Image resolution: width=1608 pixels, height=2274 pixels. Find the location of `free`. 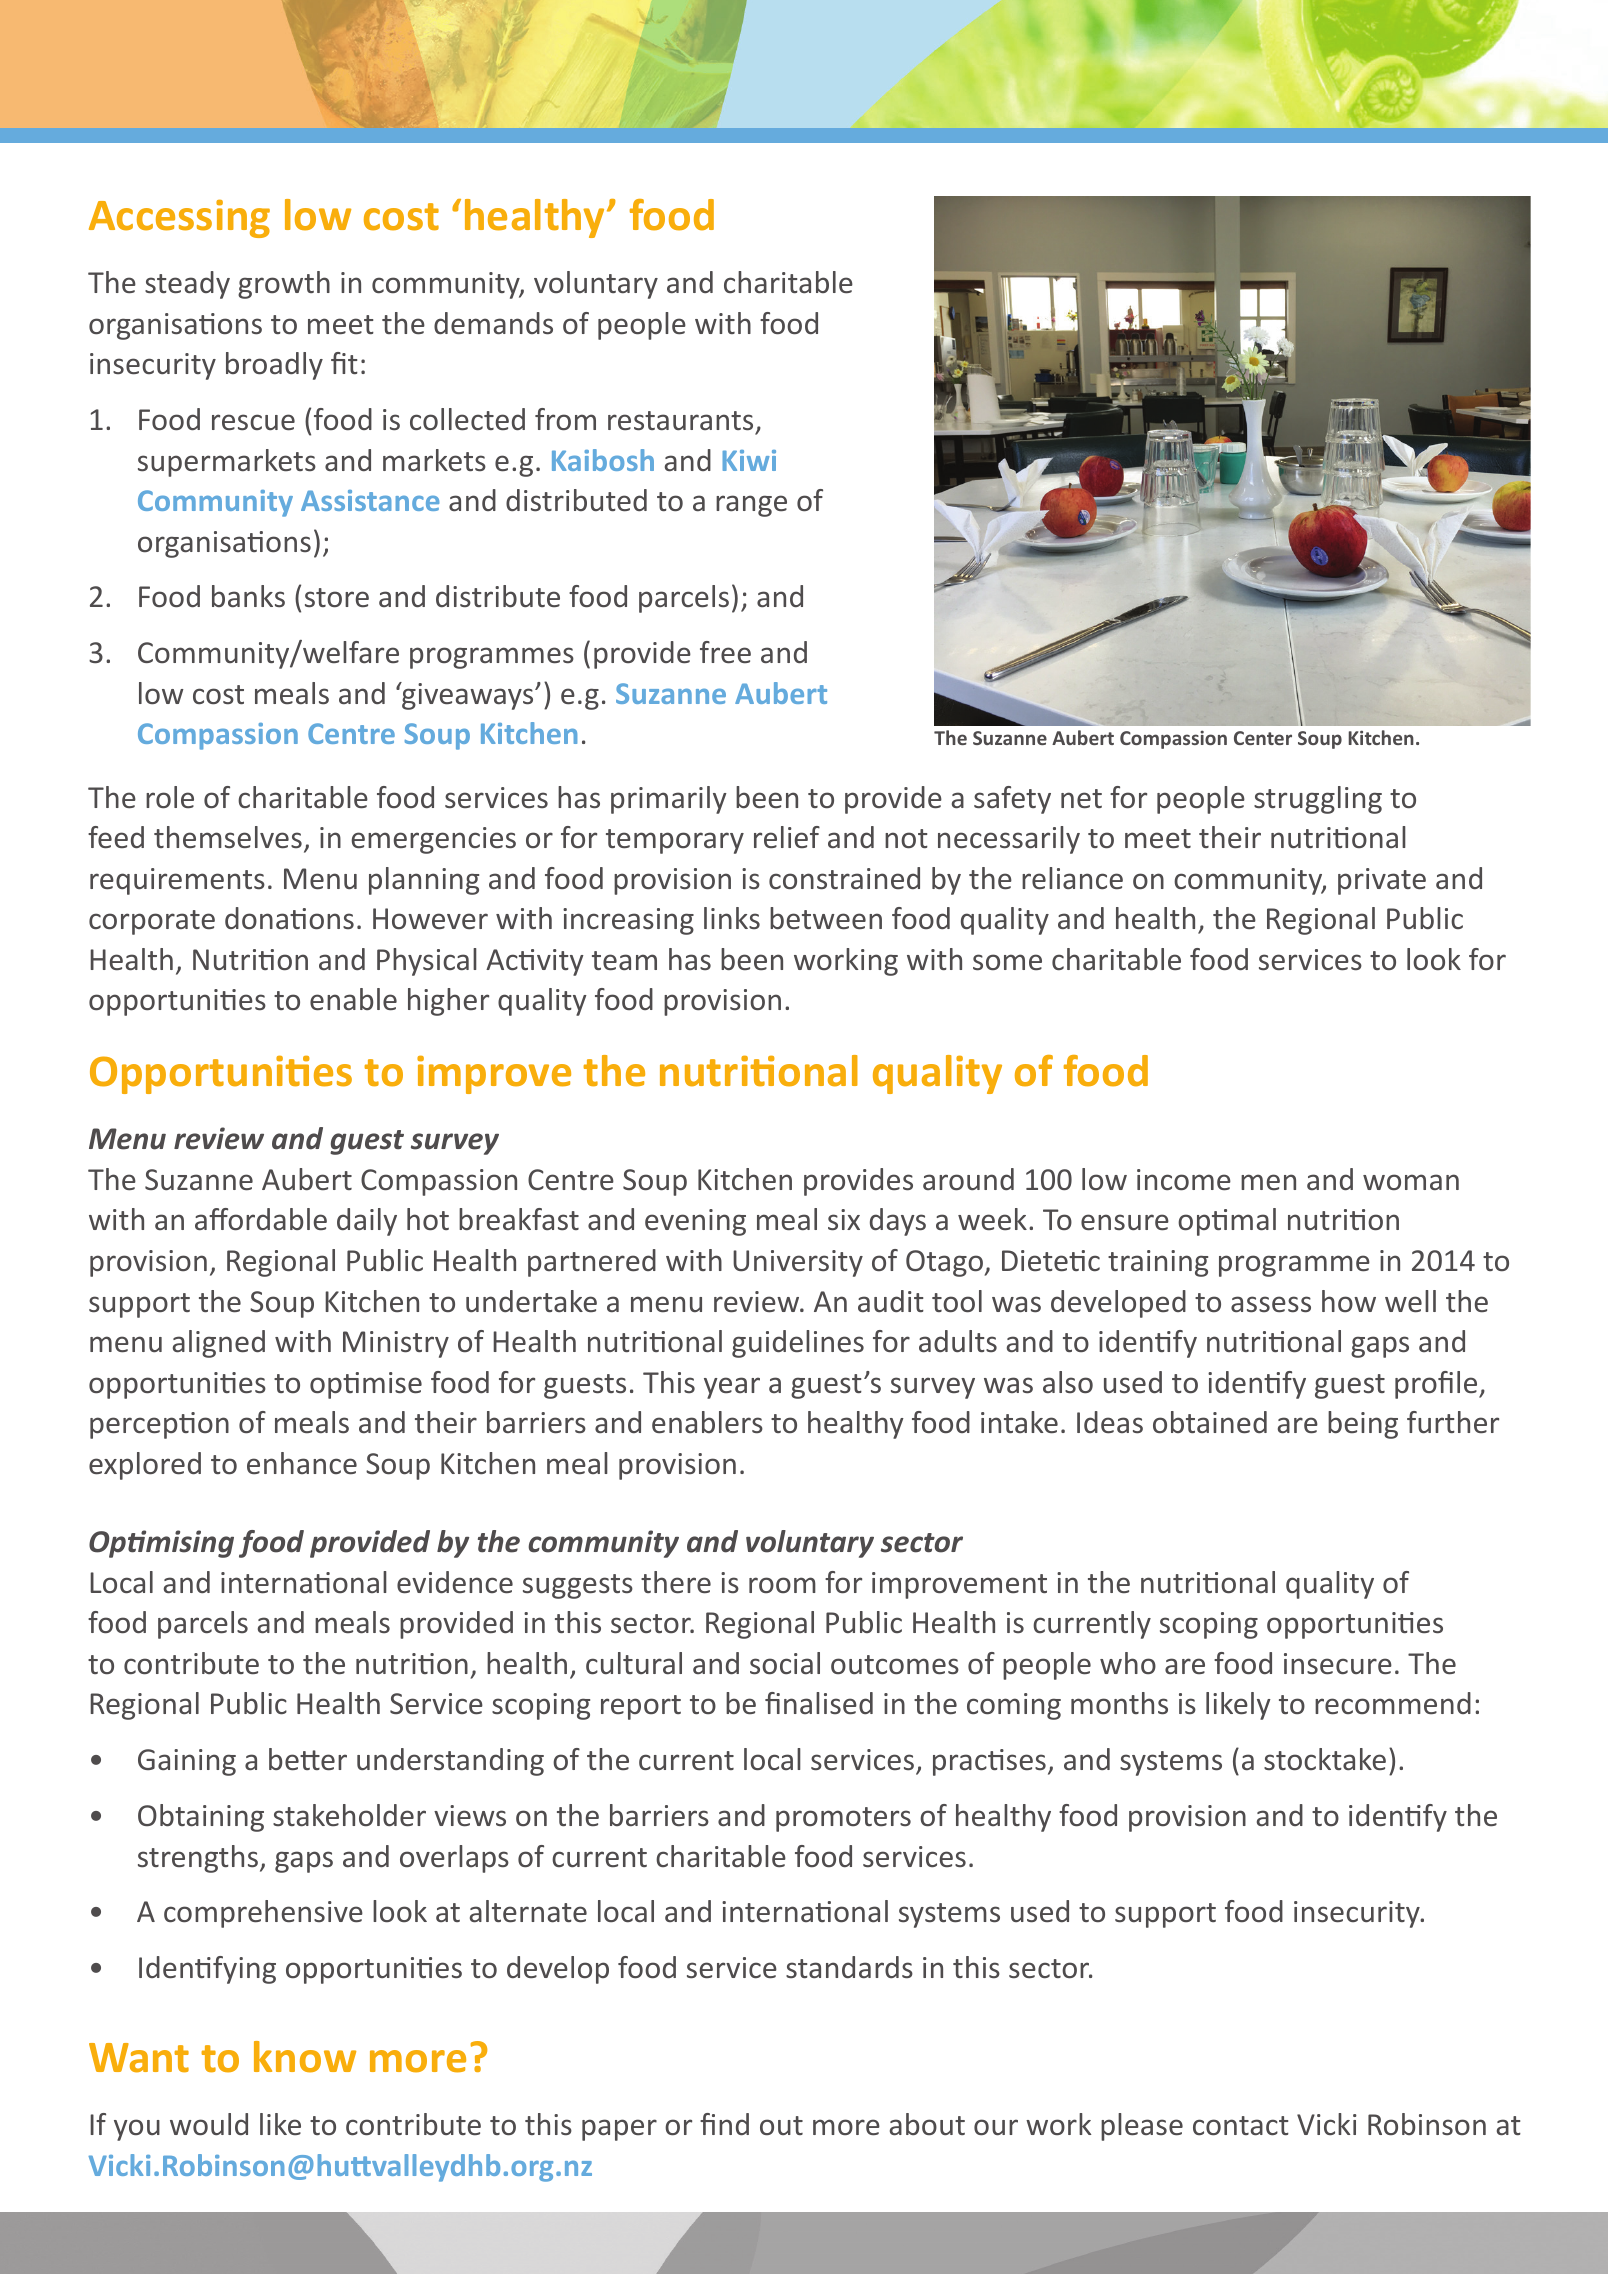

free is located at coordinates (725, 652).
